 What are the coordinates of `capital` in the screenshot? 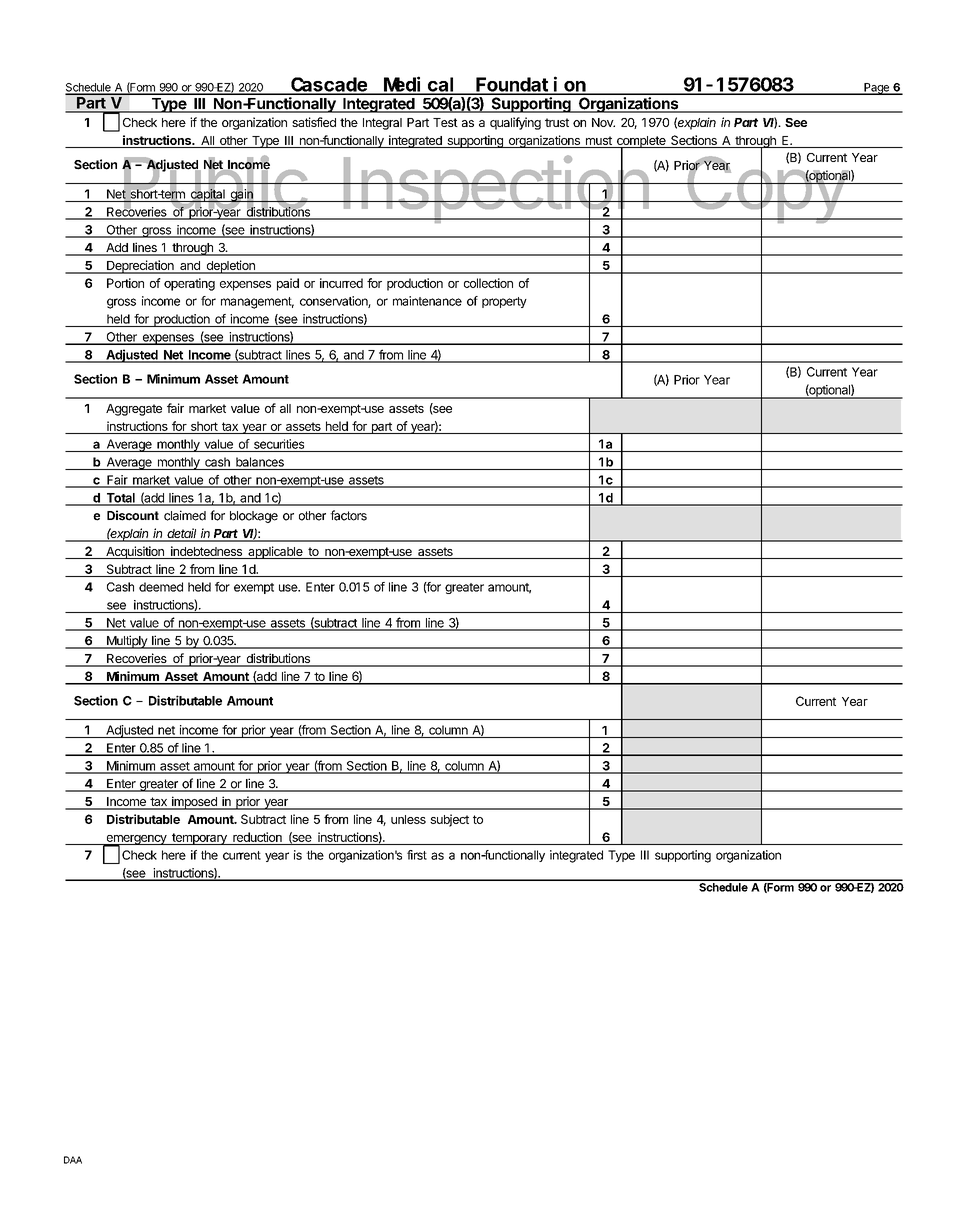 It's located at (207, 196).
